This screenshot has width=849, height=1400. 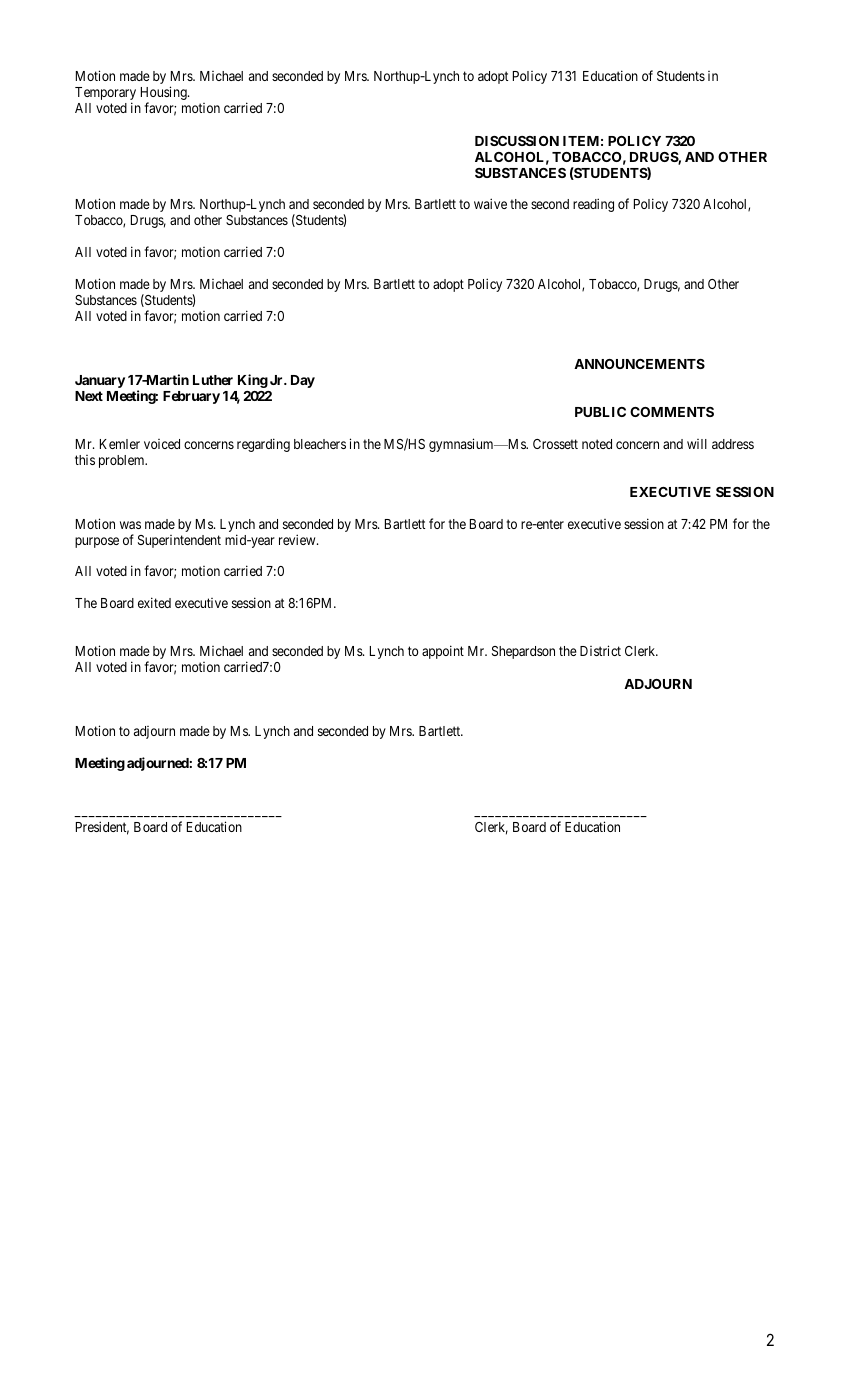 I want to click on Day, so click(x=303, y=381).
